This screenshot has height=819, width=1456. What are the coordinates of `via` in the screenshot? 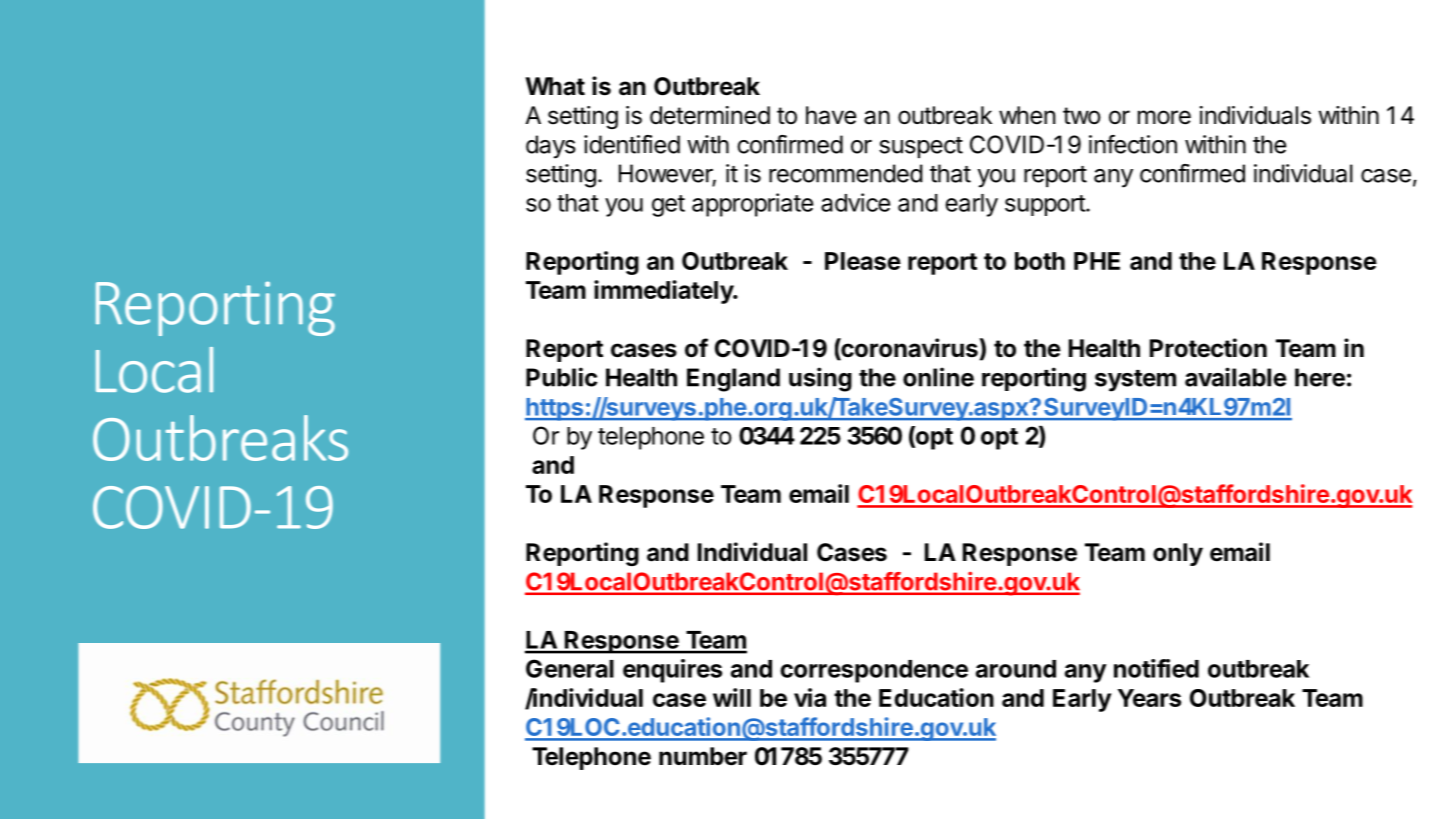 It's located at (810, 697).
